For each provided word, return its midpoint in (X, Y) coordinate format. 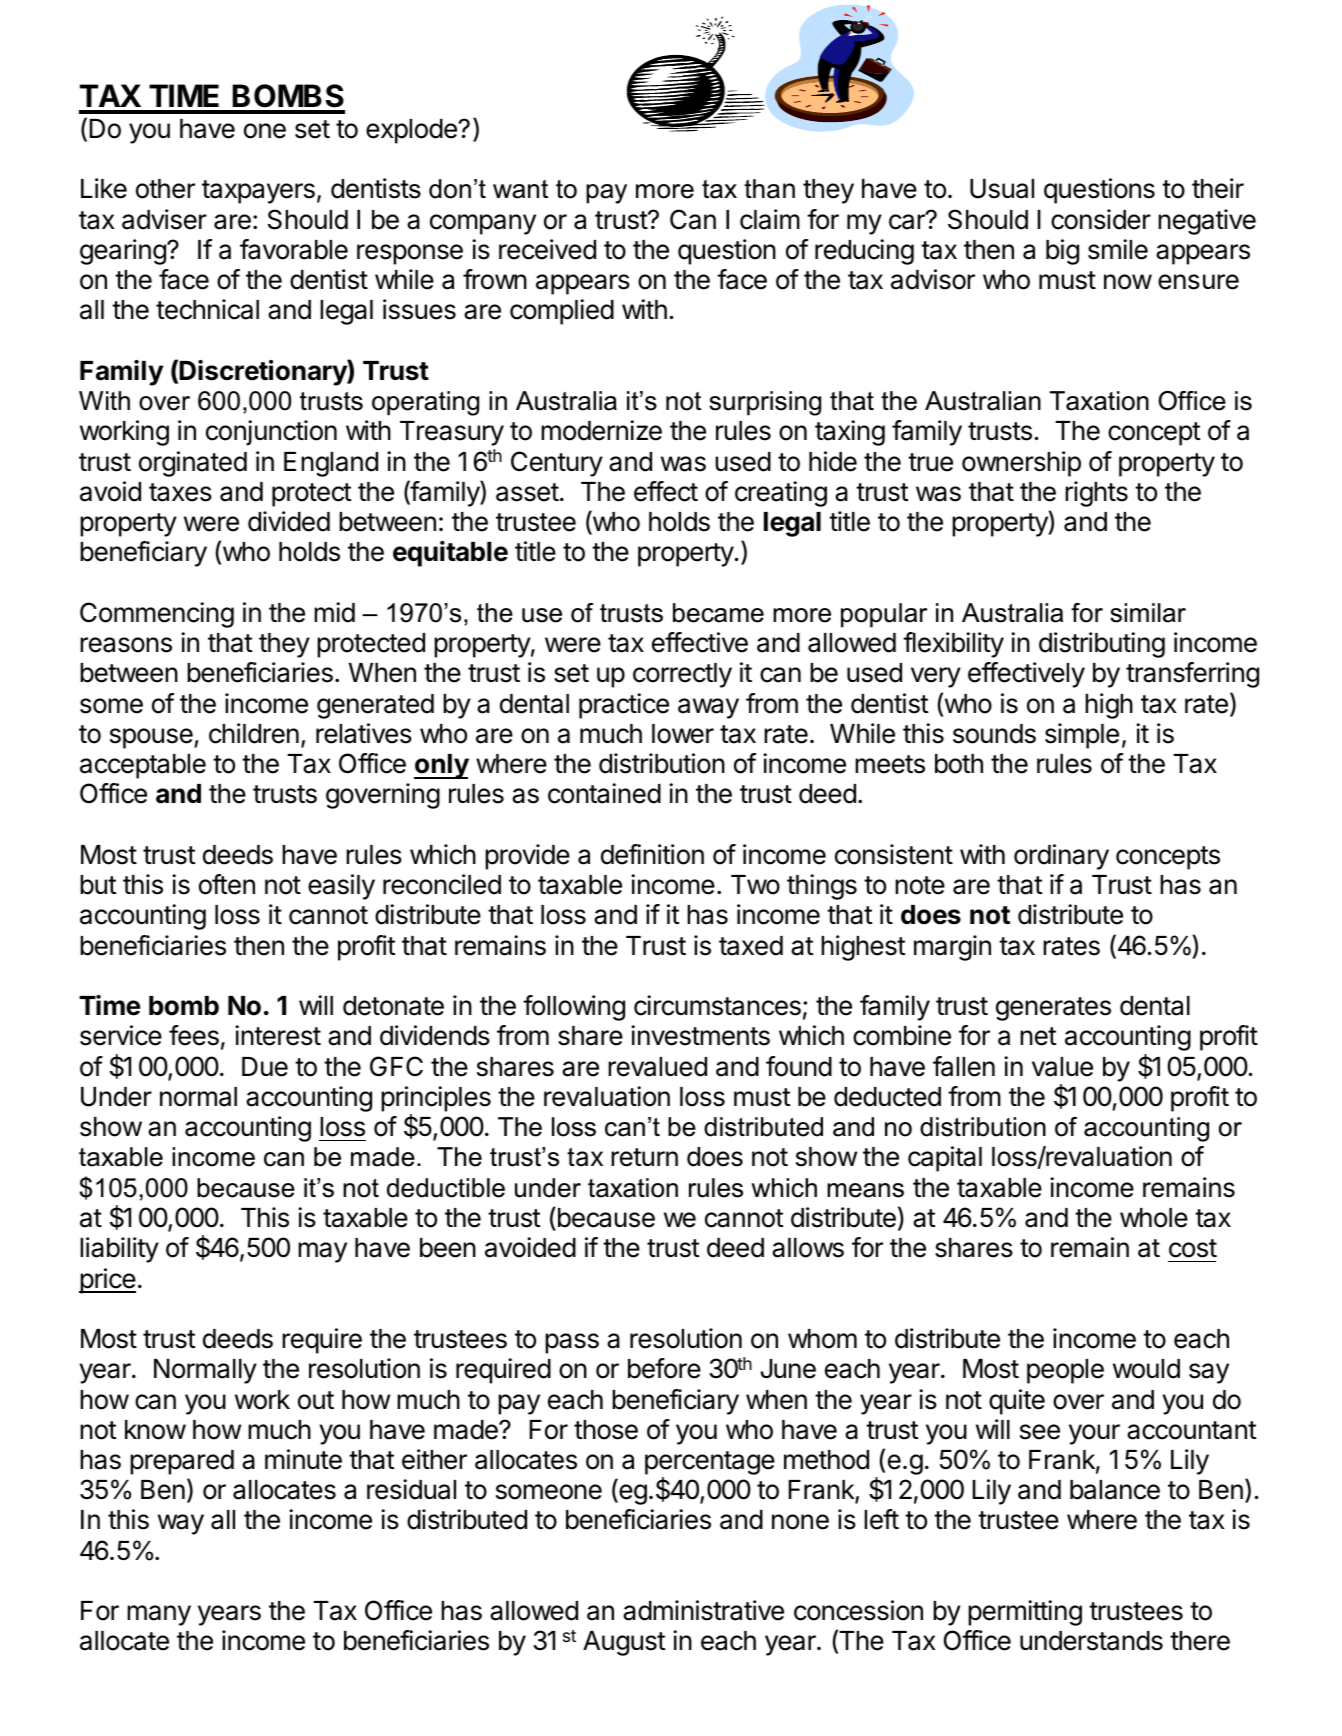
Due (265, 1067)
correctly (682, 675)
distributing (1102, 645)
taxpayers (258, 192)
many (159, 1615)
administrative (703, 1610)
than (769, 189)
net (1038, 1036)
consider (1101, 219)
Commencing (157, 615)
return (644, 1157)
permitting (1025, 1613)
